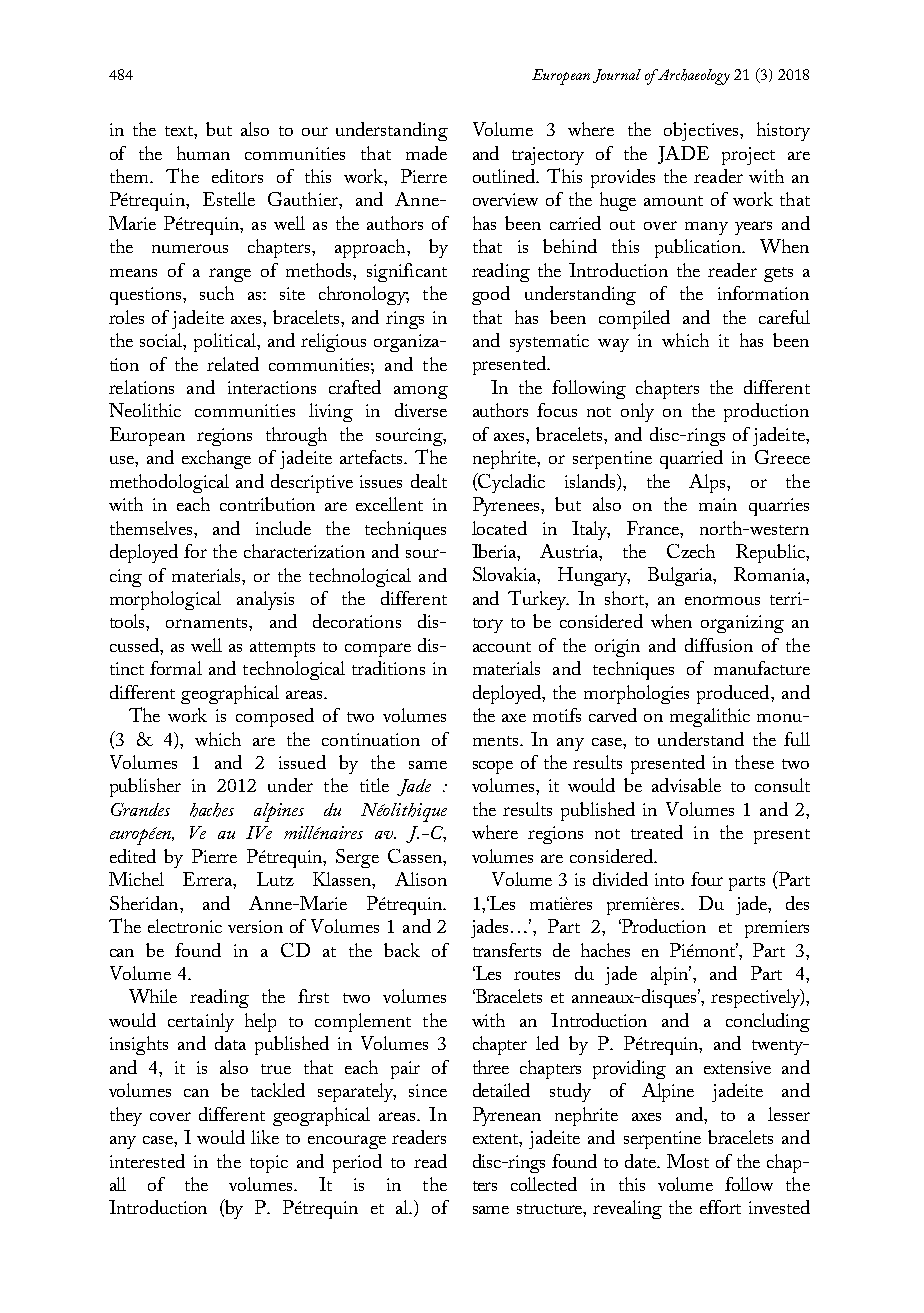  What do you see at coordinates (421, 392) in the document?
I see `among` at bounding box center [421, 392].
